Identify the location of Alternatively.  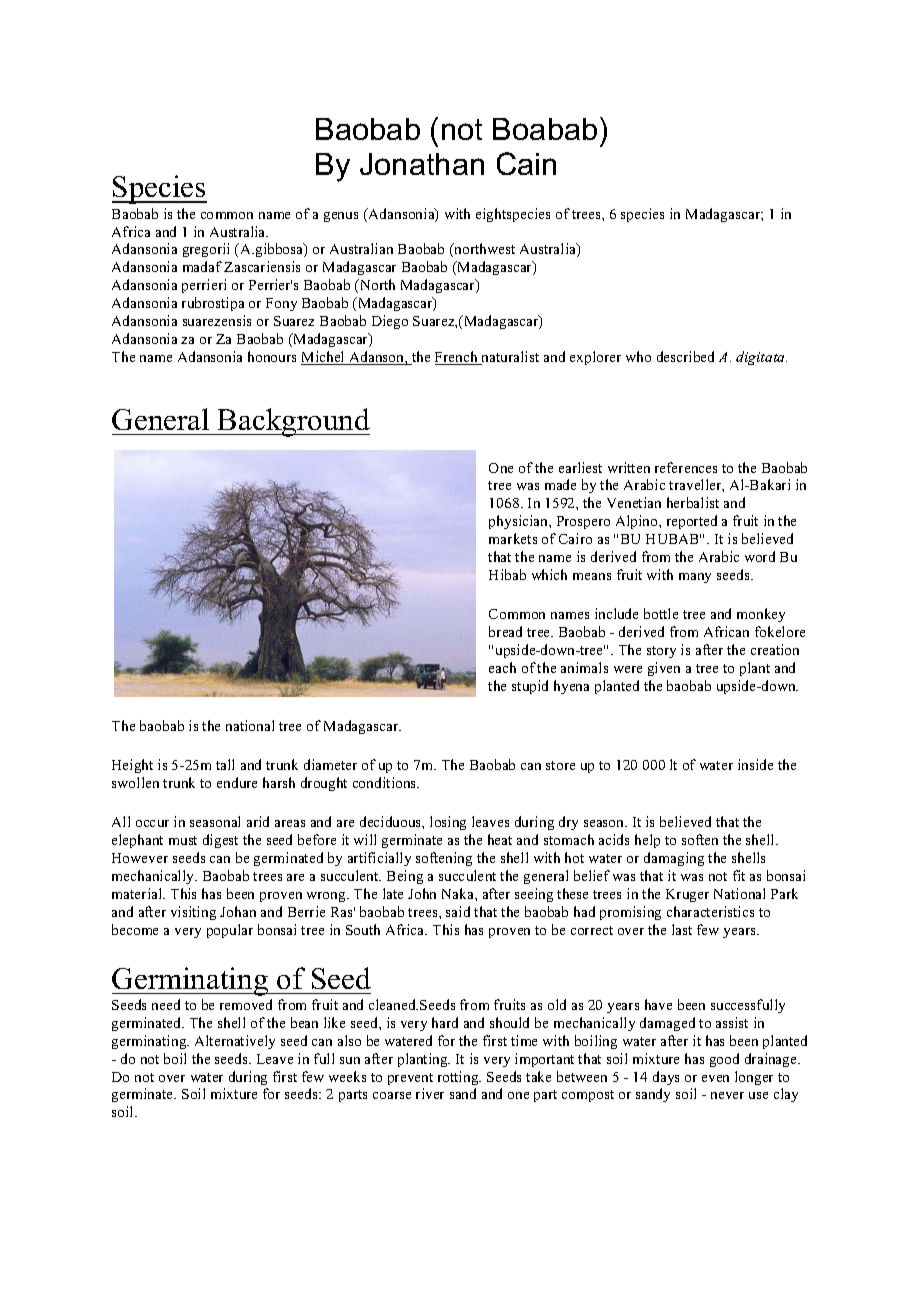
(235, 1042).
